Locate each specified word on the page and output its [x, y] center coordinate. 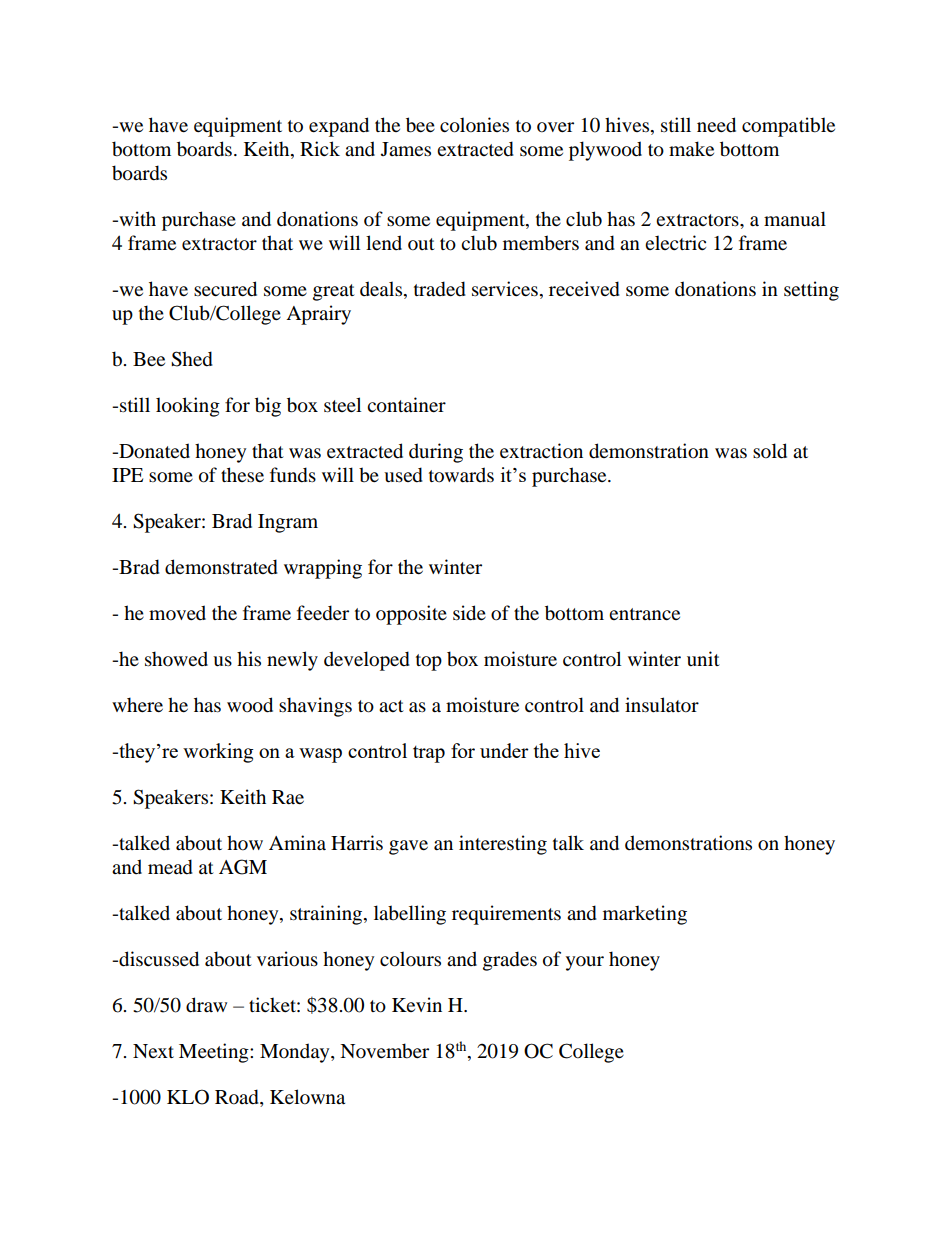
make [691, 148]
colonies [474, 125]
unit [703, 659]
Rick [320, 148]
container [406, 405]
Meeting [215, 1053]
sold [770, 451]
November [384, 1051]
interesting [503, 845]
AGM [243, 867]
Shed [192, 359]
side [469, 613]
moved [177, 613]
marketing [645, 915]
